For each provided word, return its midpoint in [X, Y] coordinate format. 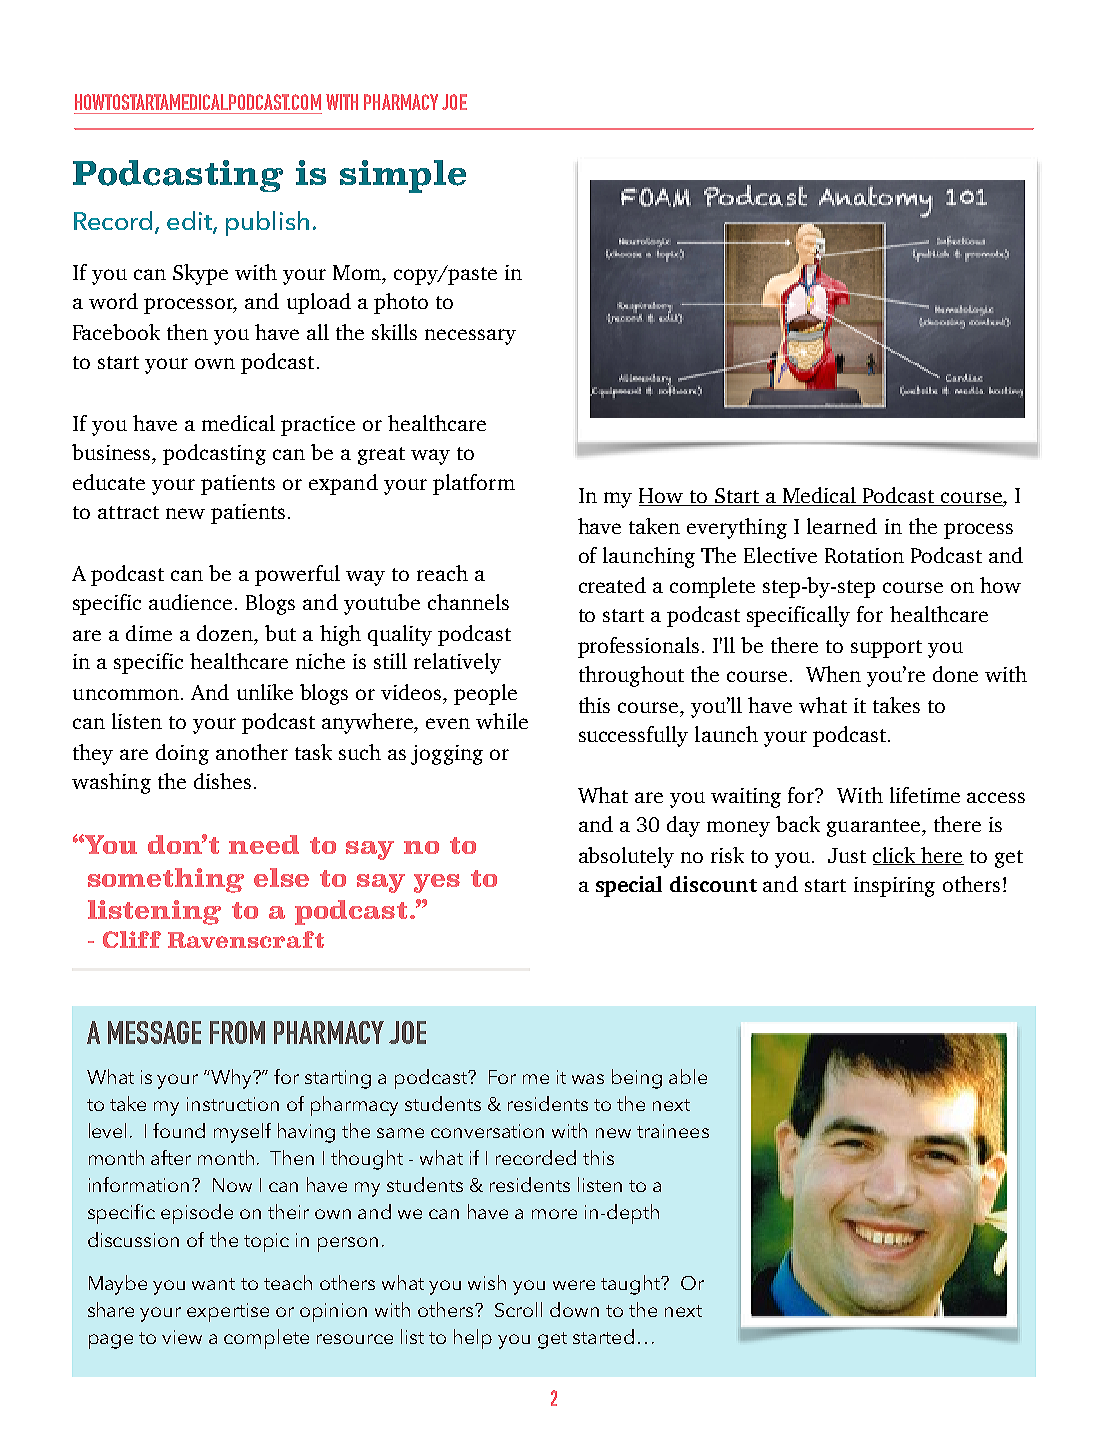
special [629, 886]
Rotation [864, 555]
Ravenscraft [246, 939]
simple [403, 176]
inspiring [894, 887]
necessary [470, 337]
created [612, 585]
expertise [228, 1312]
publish [267, 223]
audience [190, 602]
